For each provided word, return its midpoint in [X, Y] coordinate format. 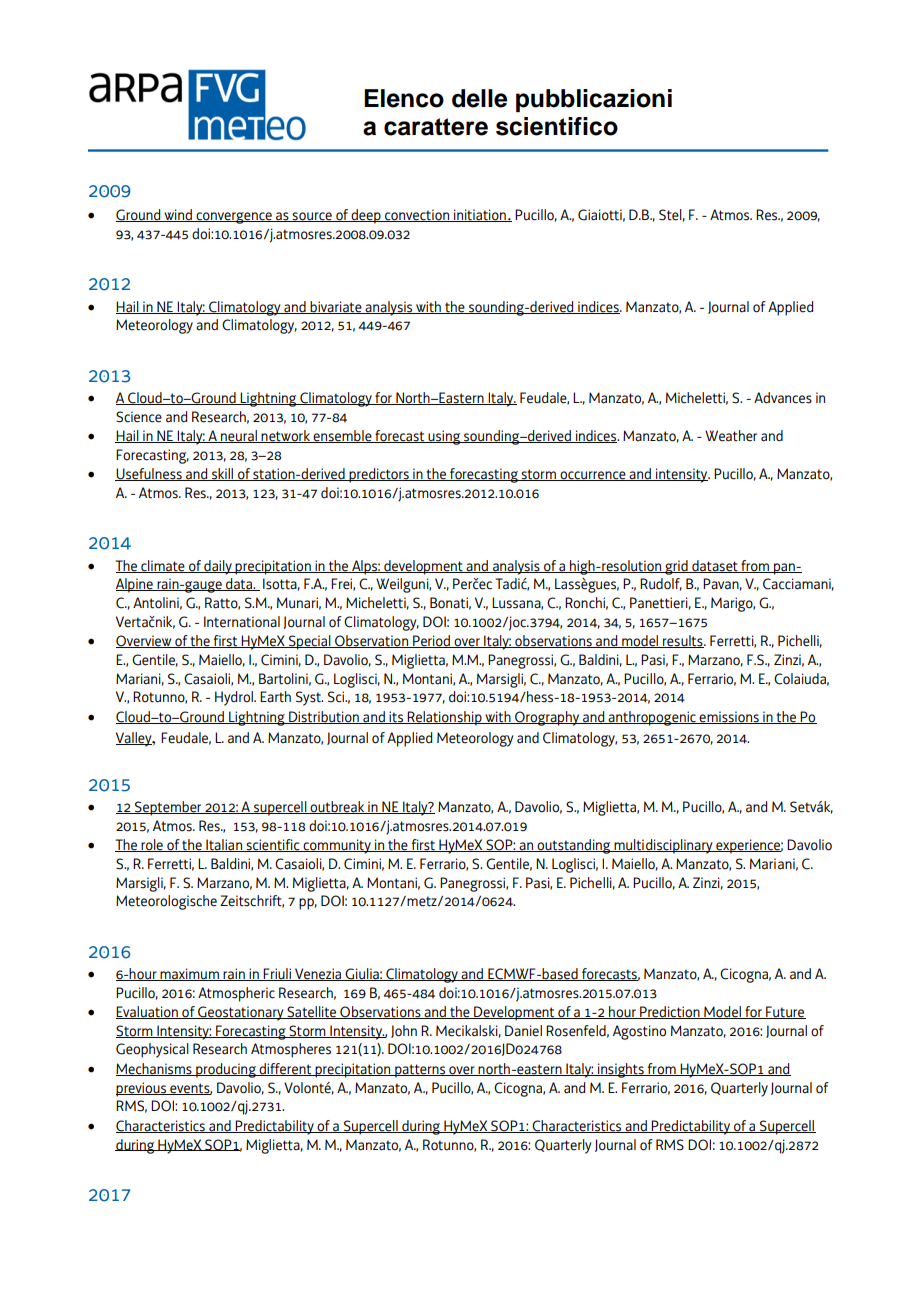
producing [226, 1070]
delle [479, 98]
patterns [420, 1071]
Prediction [670, 1012]
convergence [234, 218]
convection [417, 215]
